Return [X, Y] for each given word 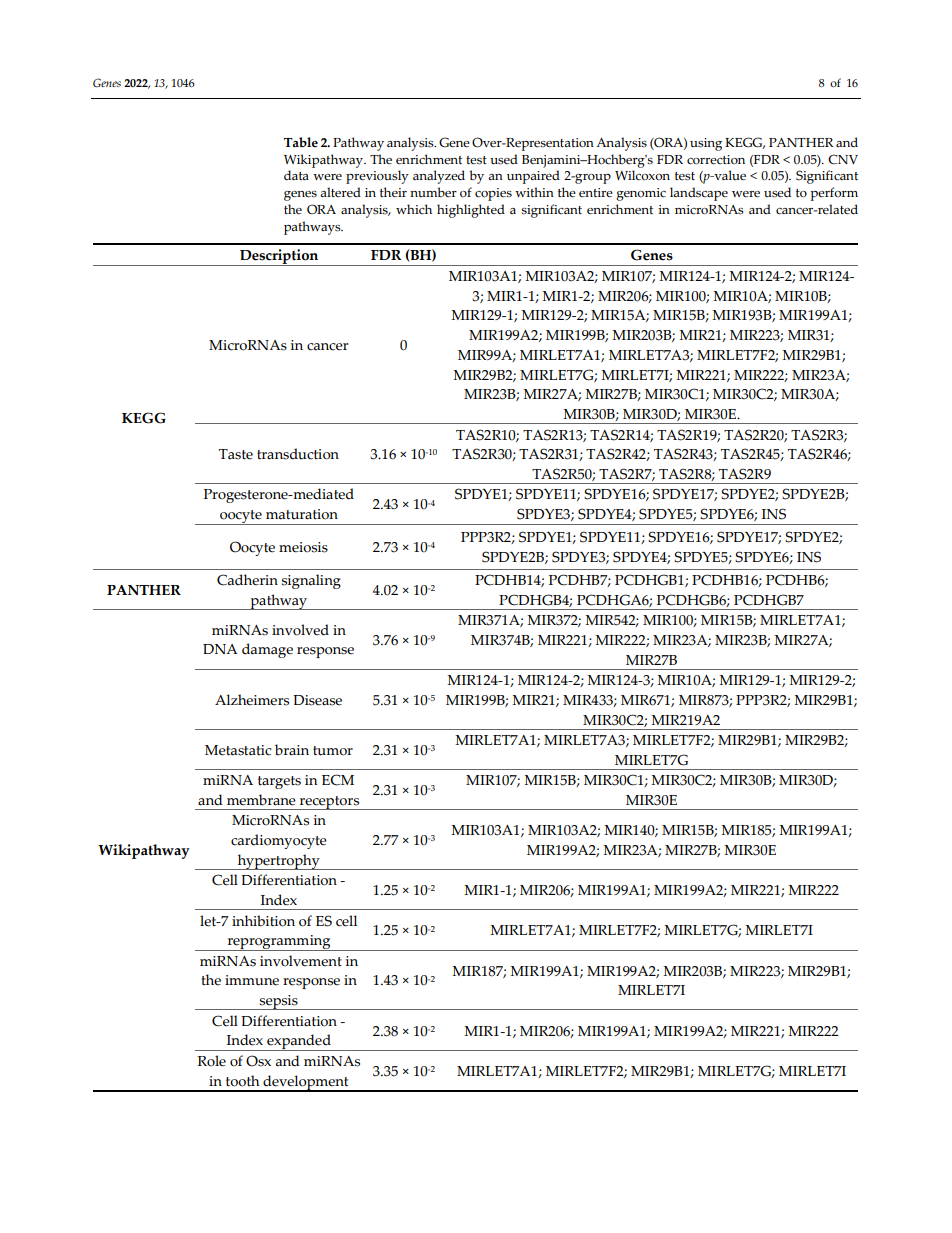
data [296, 175]
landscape [699, 194]
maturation [302, 514]
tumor [333, 751]
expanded [299, 1042]
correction [716, 160]
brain [292, 750]
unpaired [533, 177]
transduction [298, 454]
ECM [338, 780]
